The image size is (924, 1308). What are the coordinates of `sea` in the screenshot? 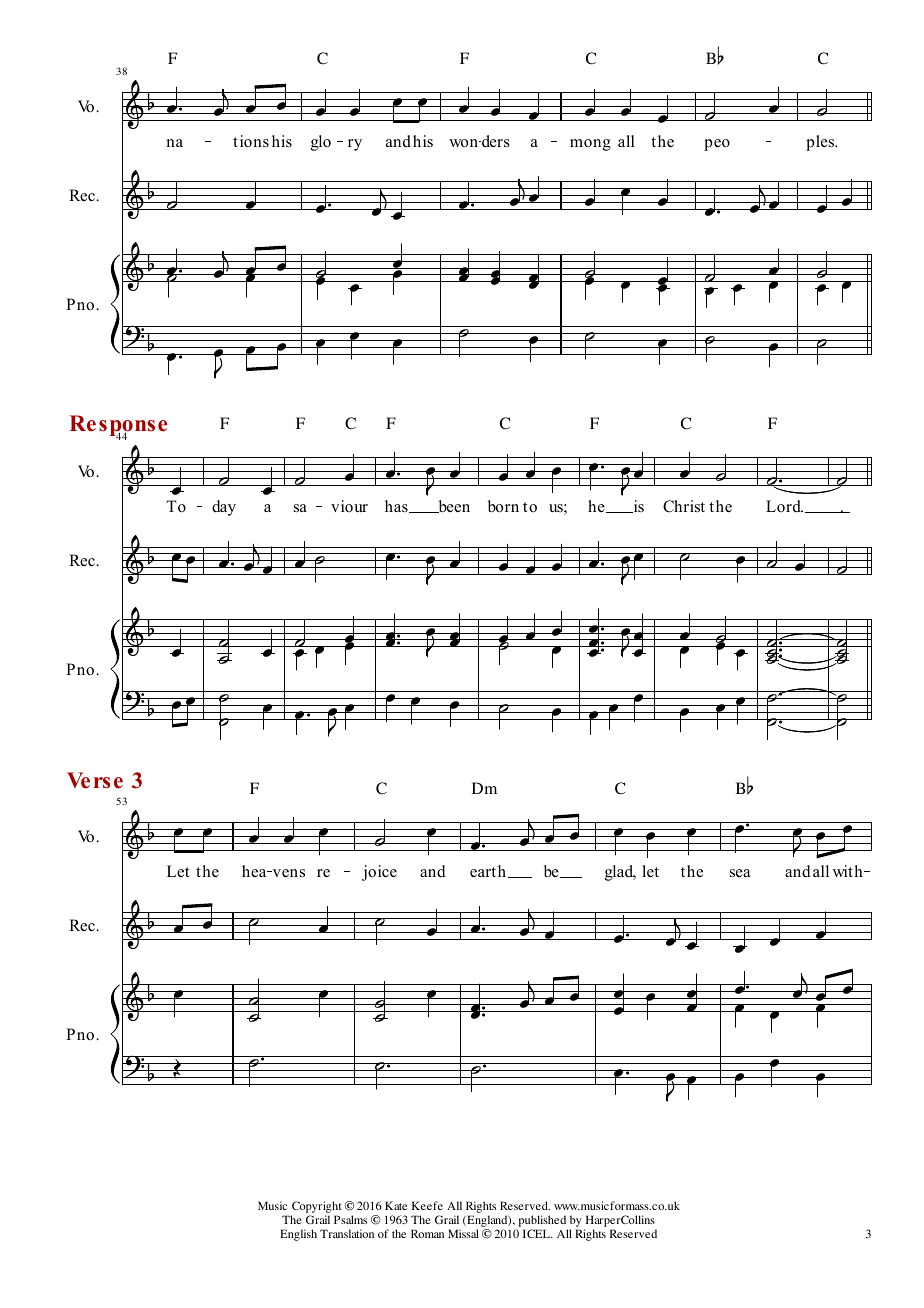 It's located at (740, 873).
